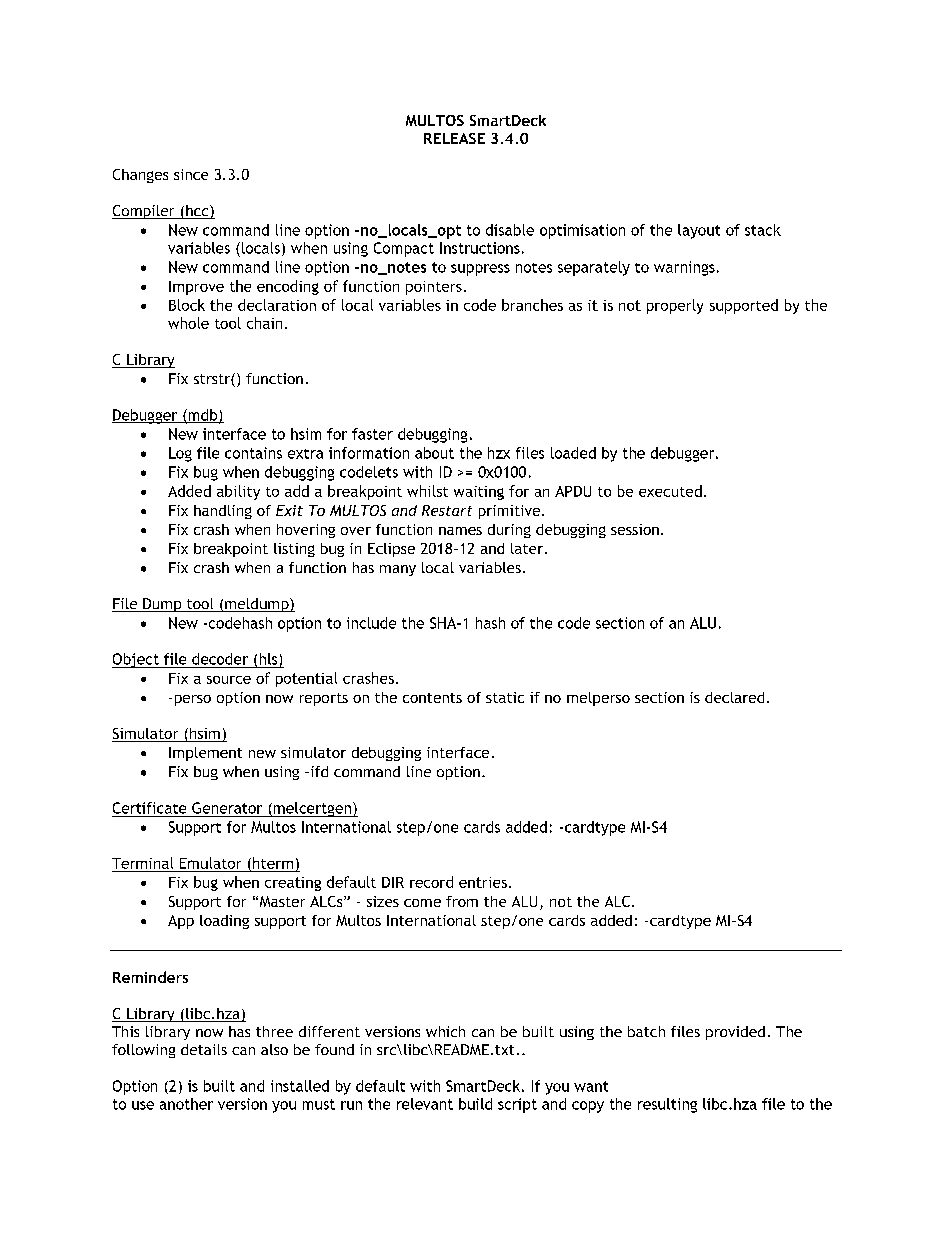 The height and width of the image is (1233, 952). What do you see at coordinates (188, 323) in the image?
I see `whole` at bounding box center [188, 323].
